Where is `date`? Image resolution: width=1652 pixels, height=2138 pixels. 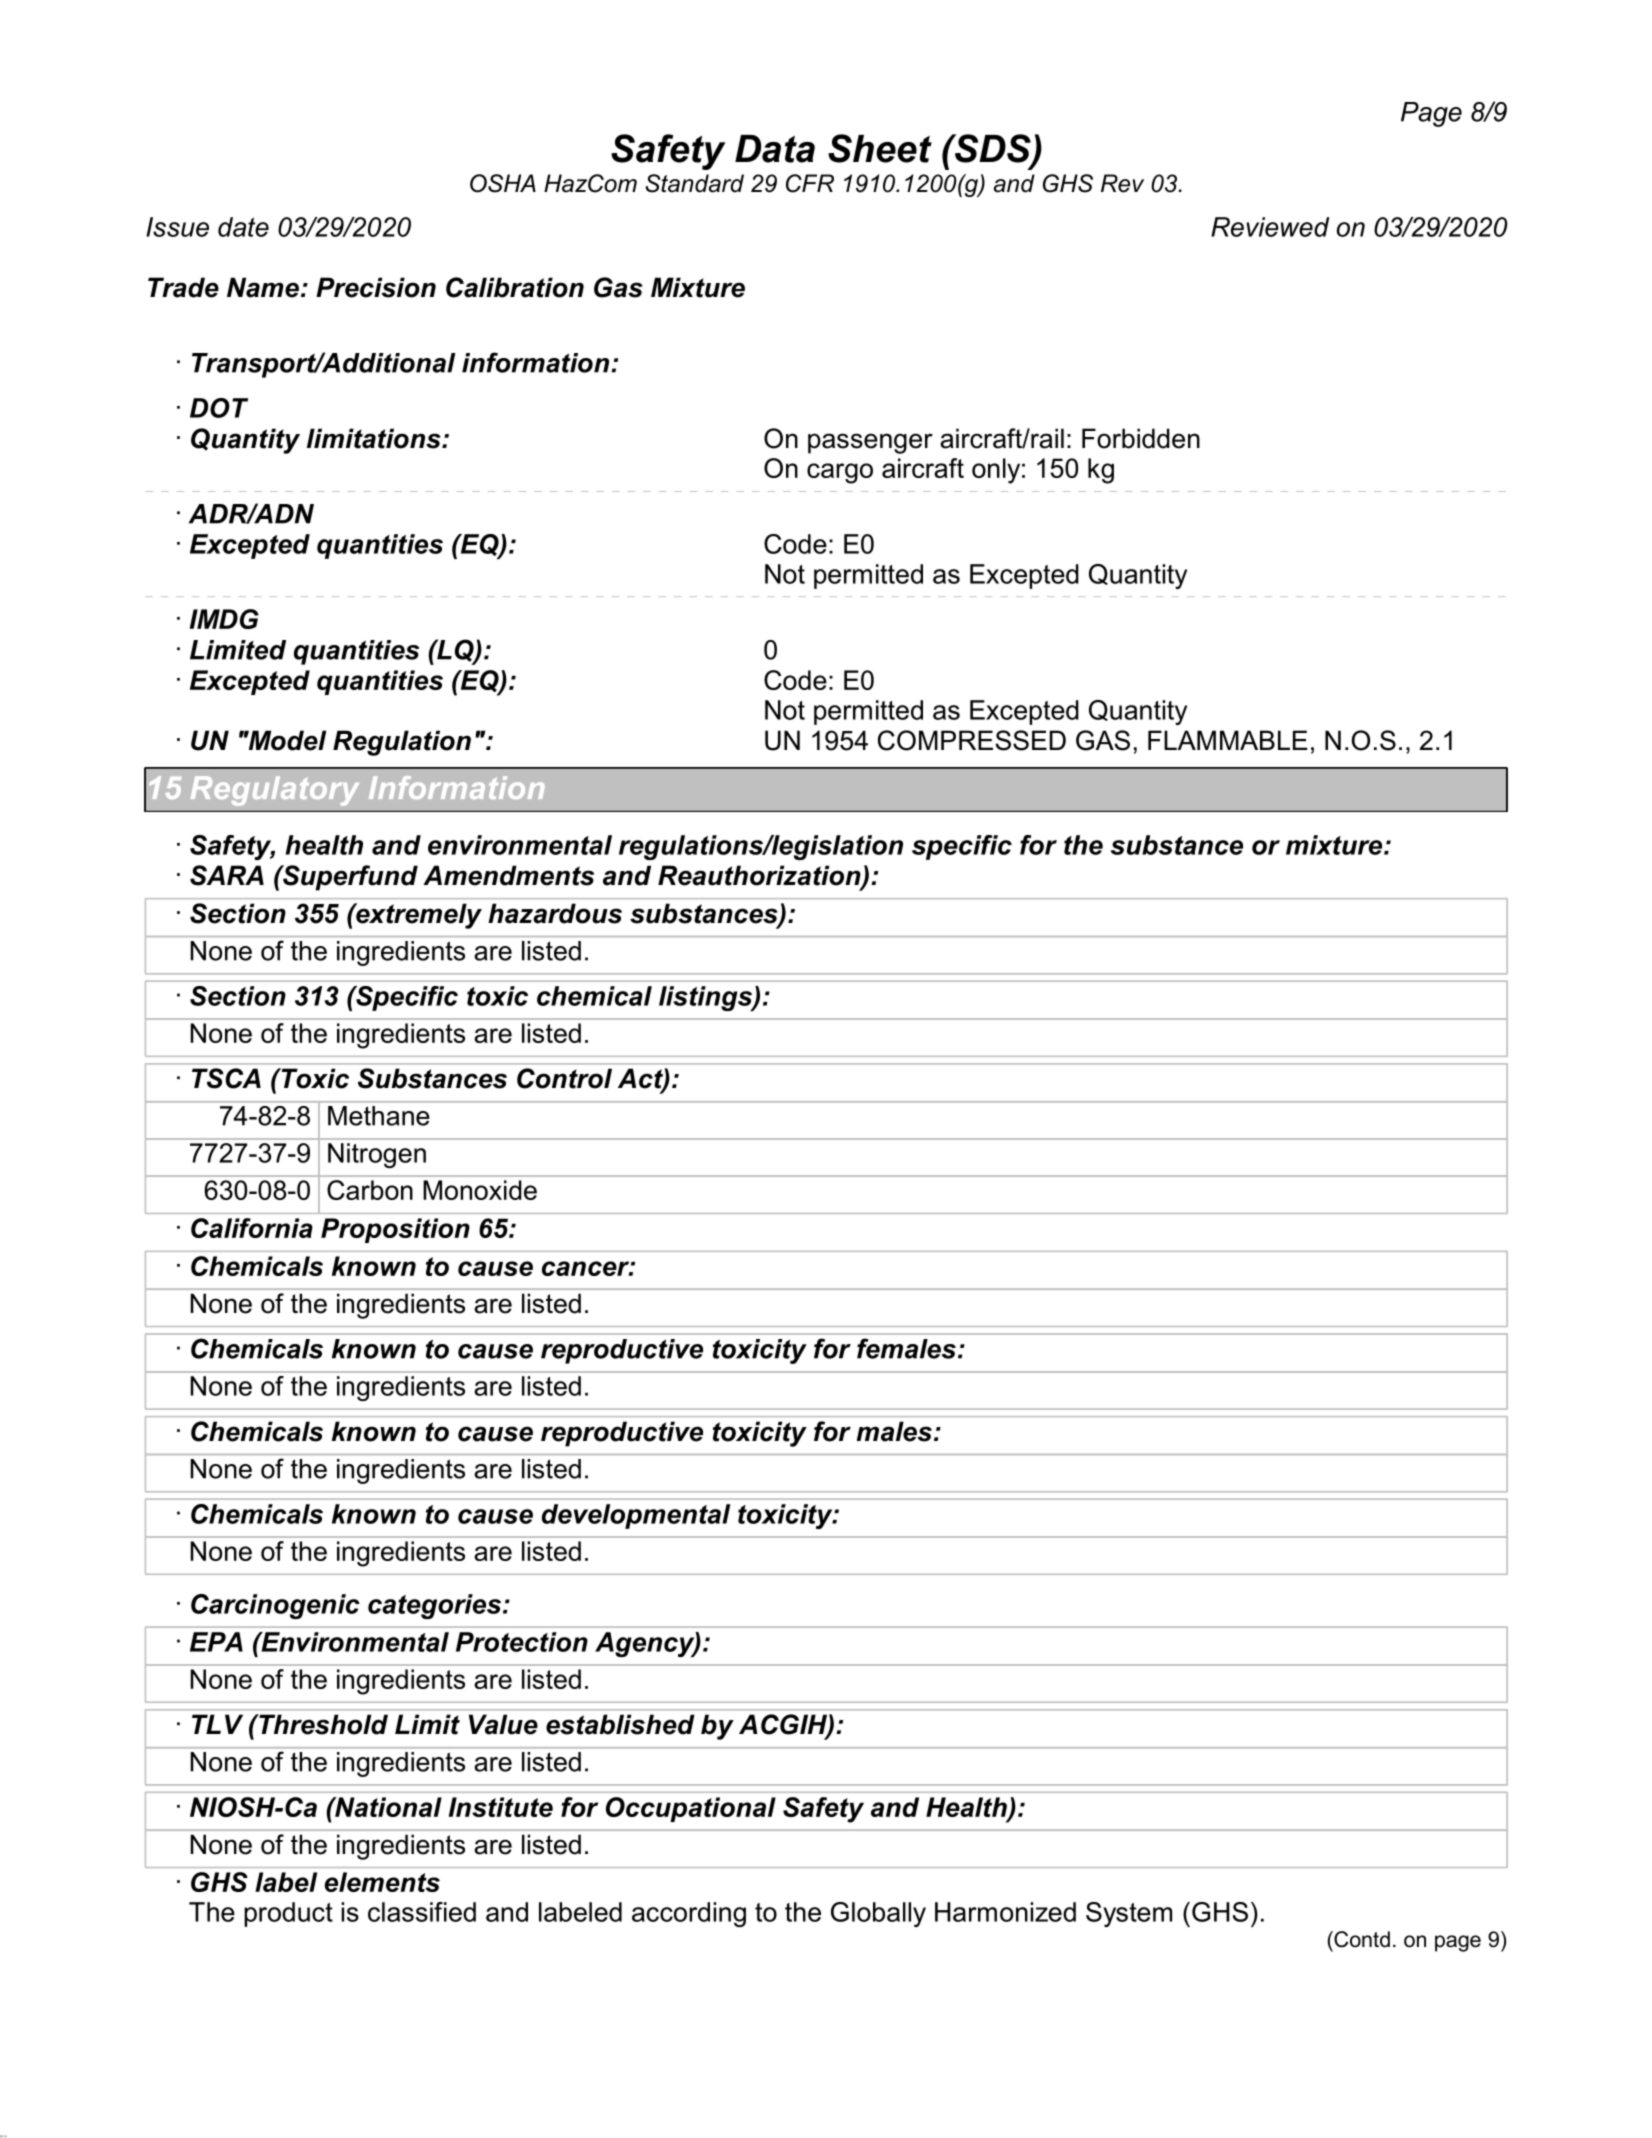
date is located at coordinates (243, 227).
